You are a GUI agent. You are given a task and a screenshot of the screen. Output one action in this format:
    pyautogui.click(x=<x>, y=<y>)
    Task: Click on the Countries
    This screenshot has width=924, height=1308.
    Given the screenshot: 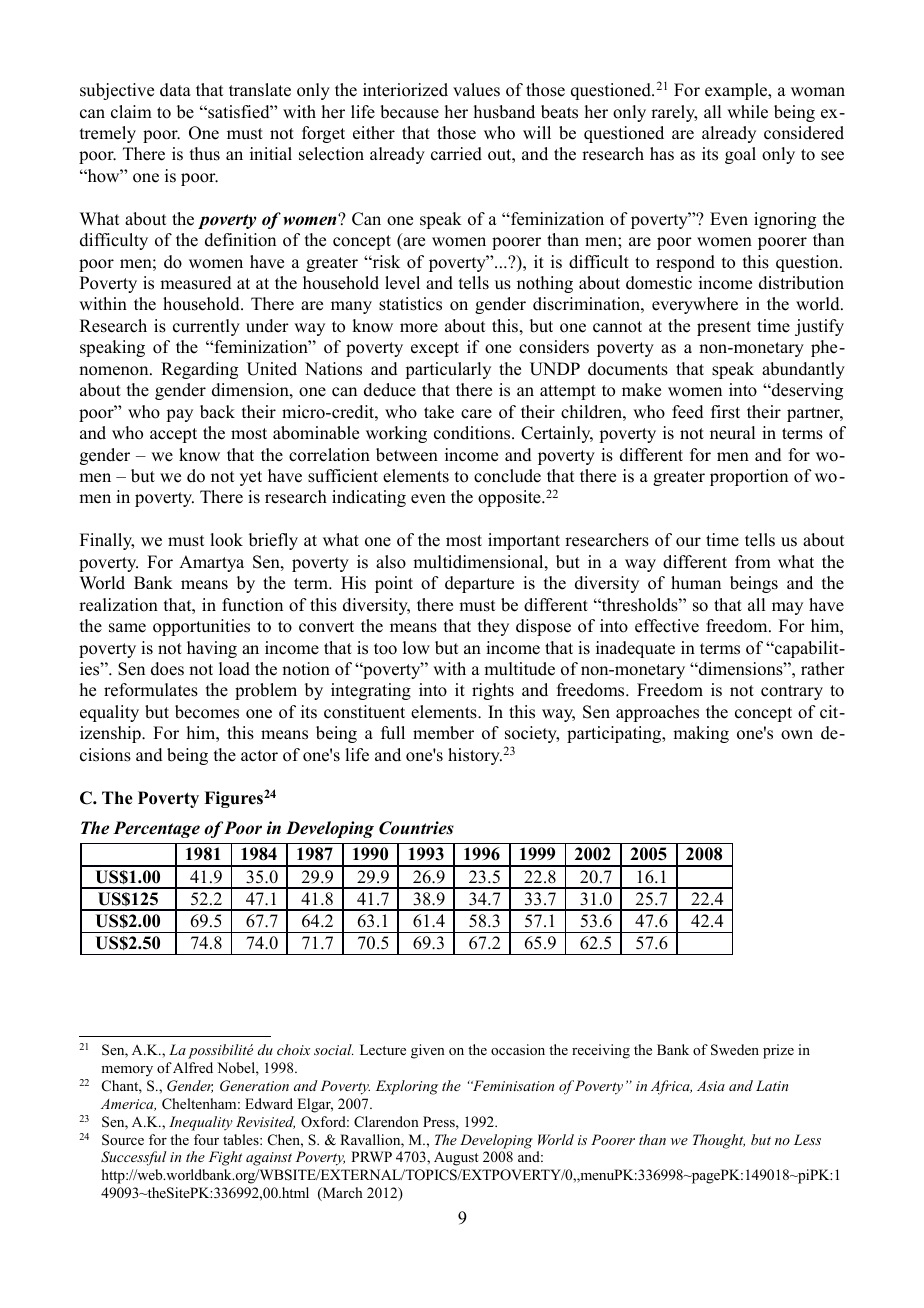 What is the action you would take?
    pyautogui.click(x=416, y=828)
